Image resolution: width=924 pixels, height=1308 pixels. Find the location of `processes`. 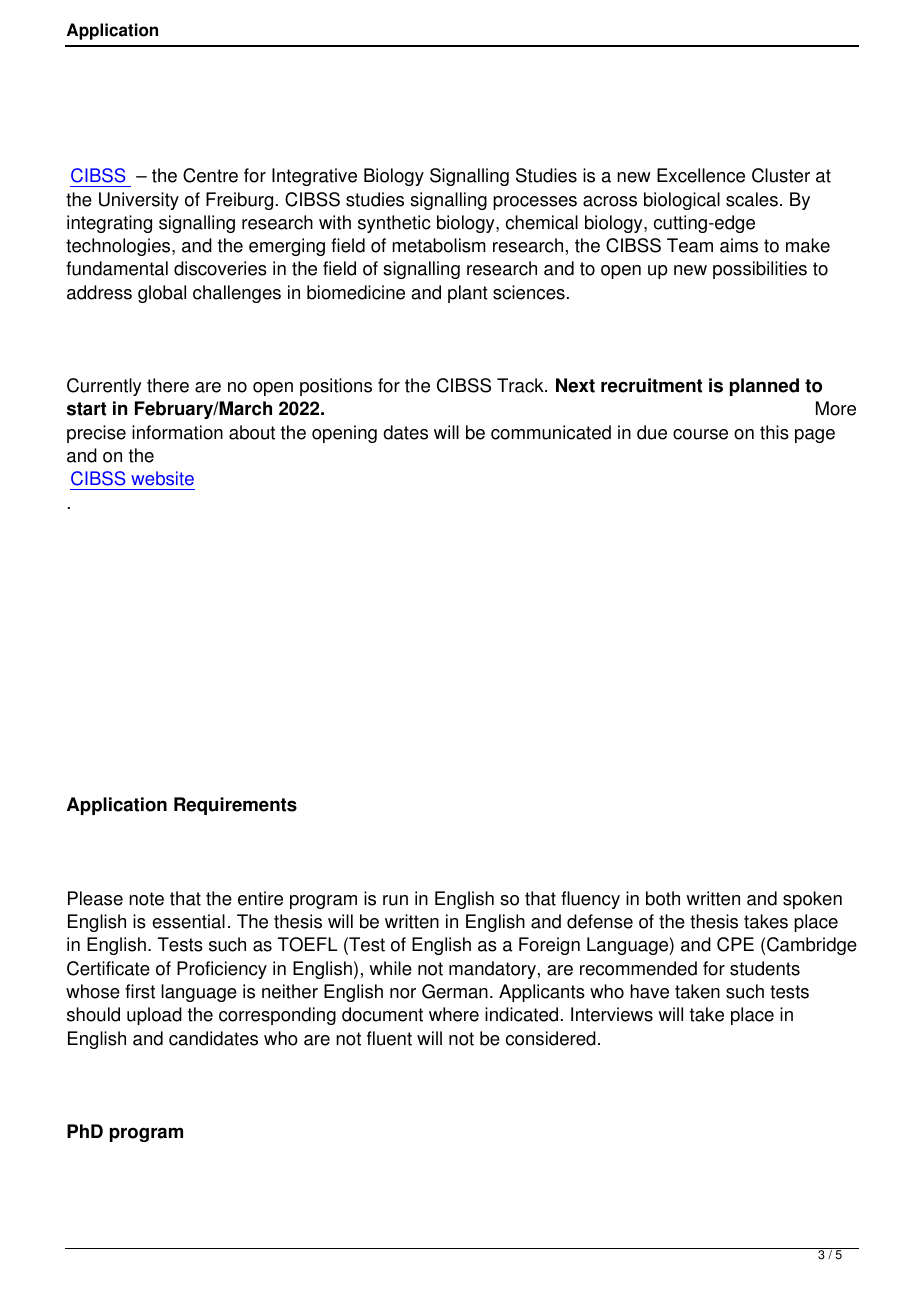

processes is located at coordinates (535, 203).
